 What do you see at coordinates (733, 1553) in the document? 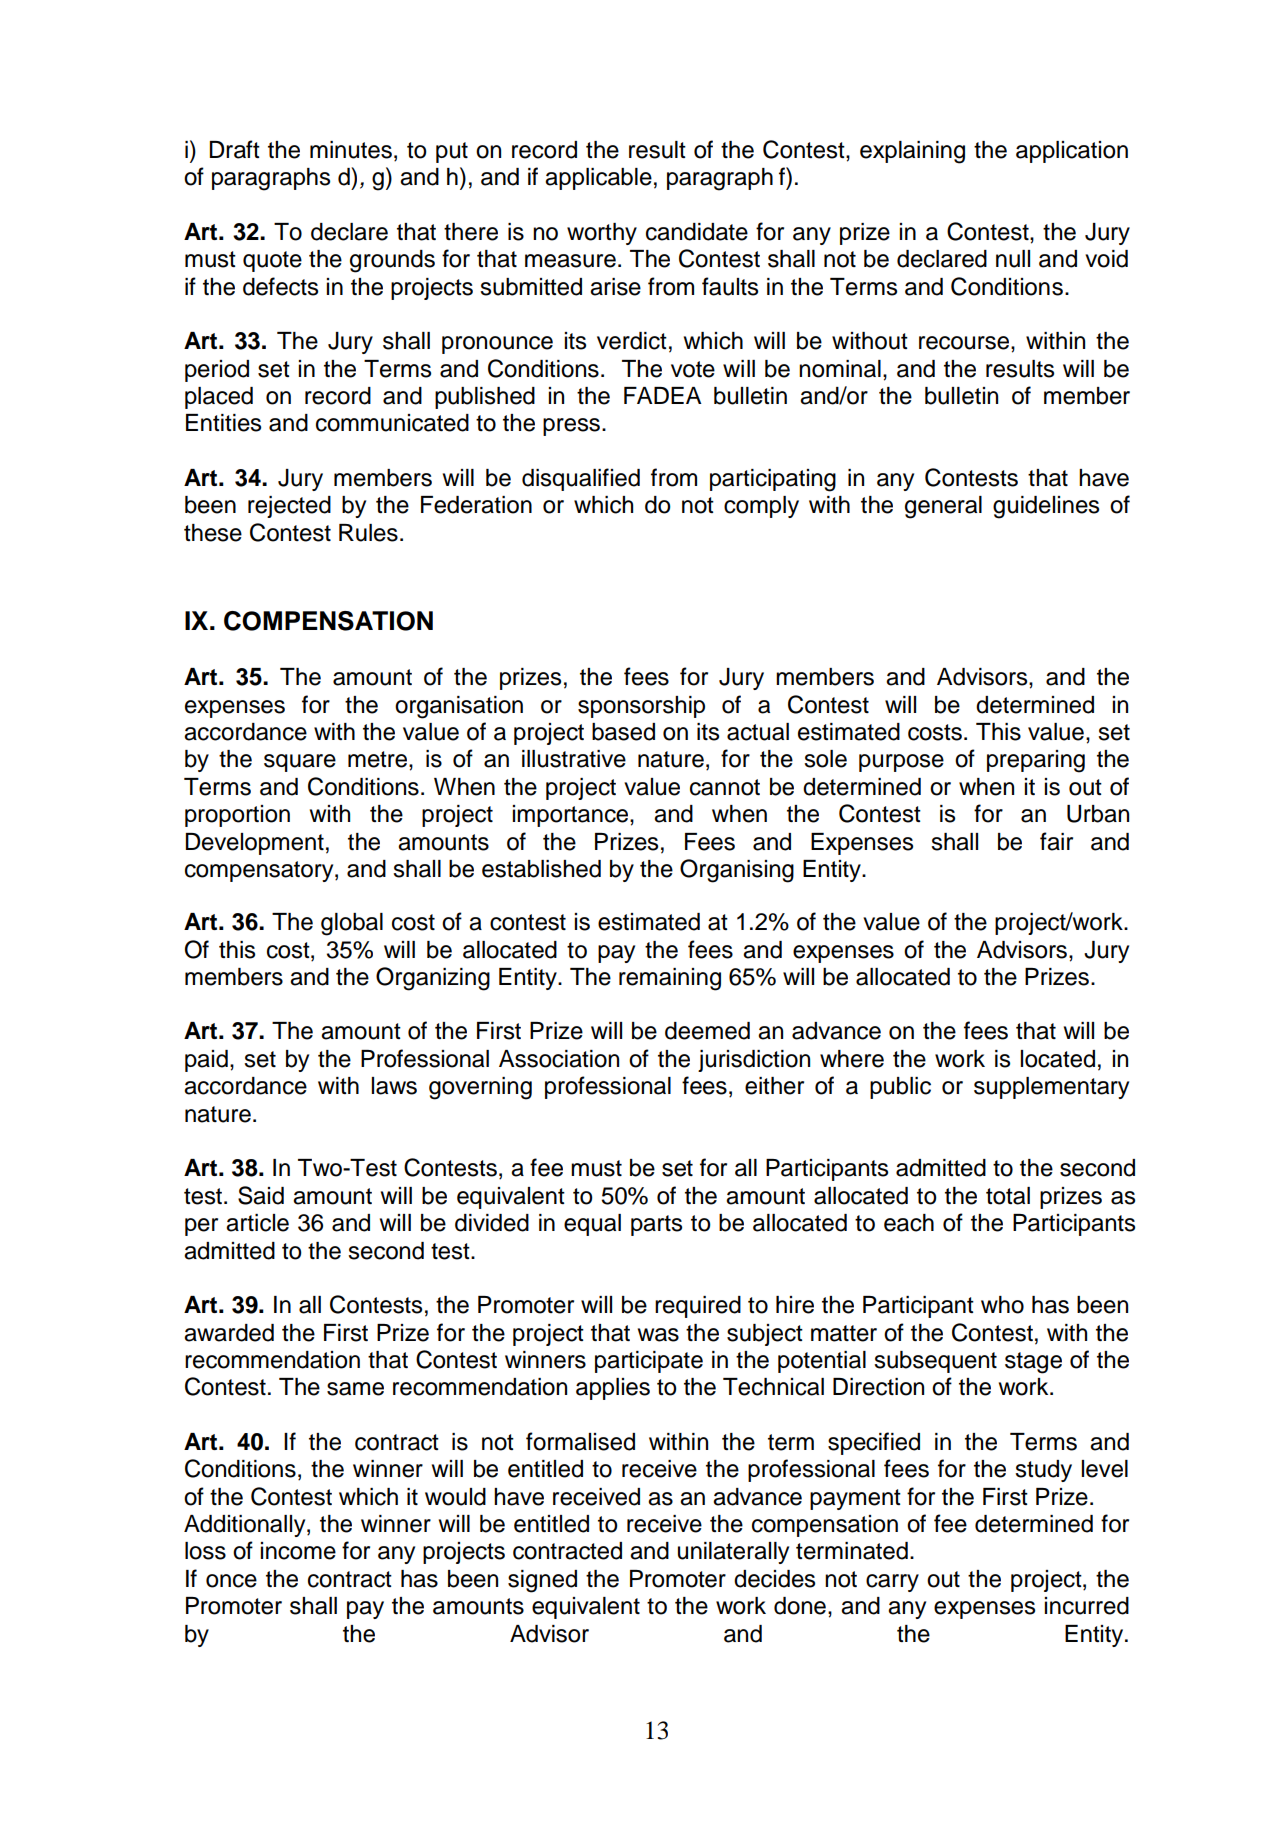
I see `unilaterally` at bounding box center [733, 1553].
